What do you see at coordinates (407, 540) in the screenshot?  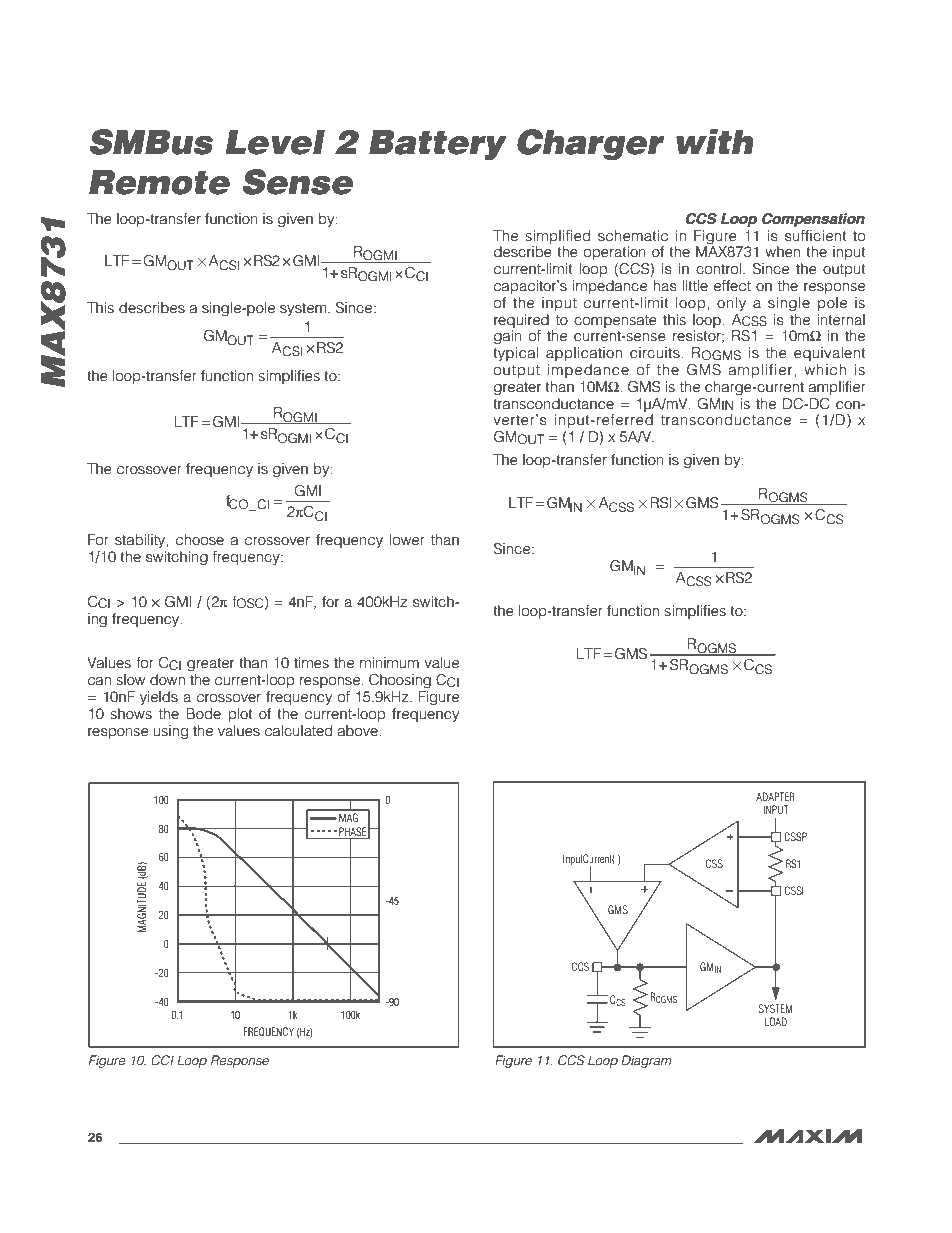 I see `lower` at bounding box center [407, 540].
